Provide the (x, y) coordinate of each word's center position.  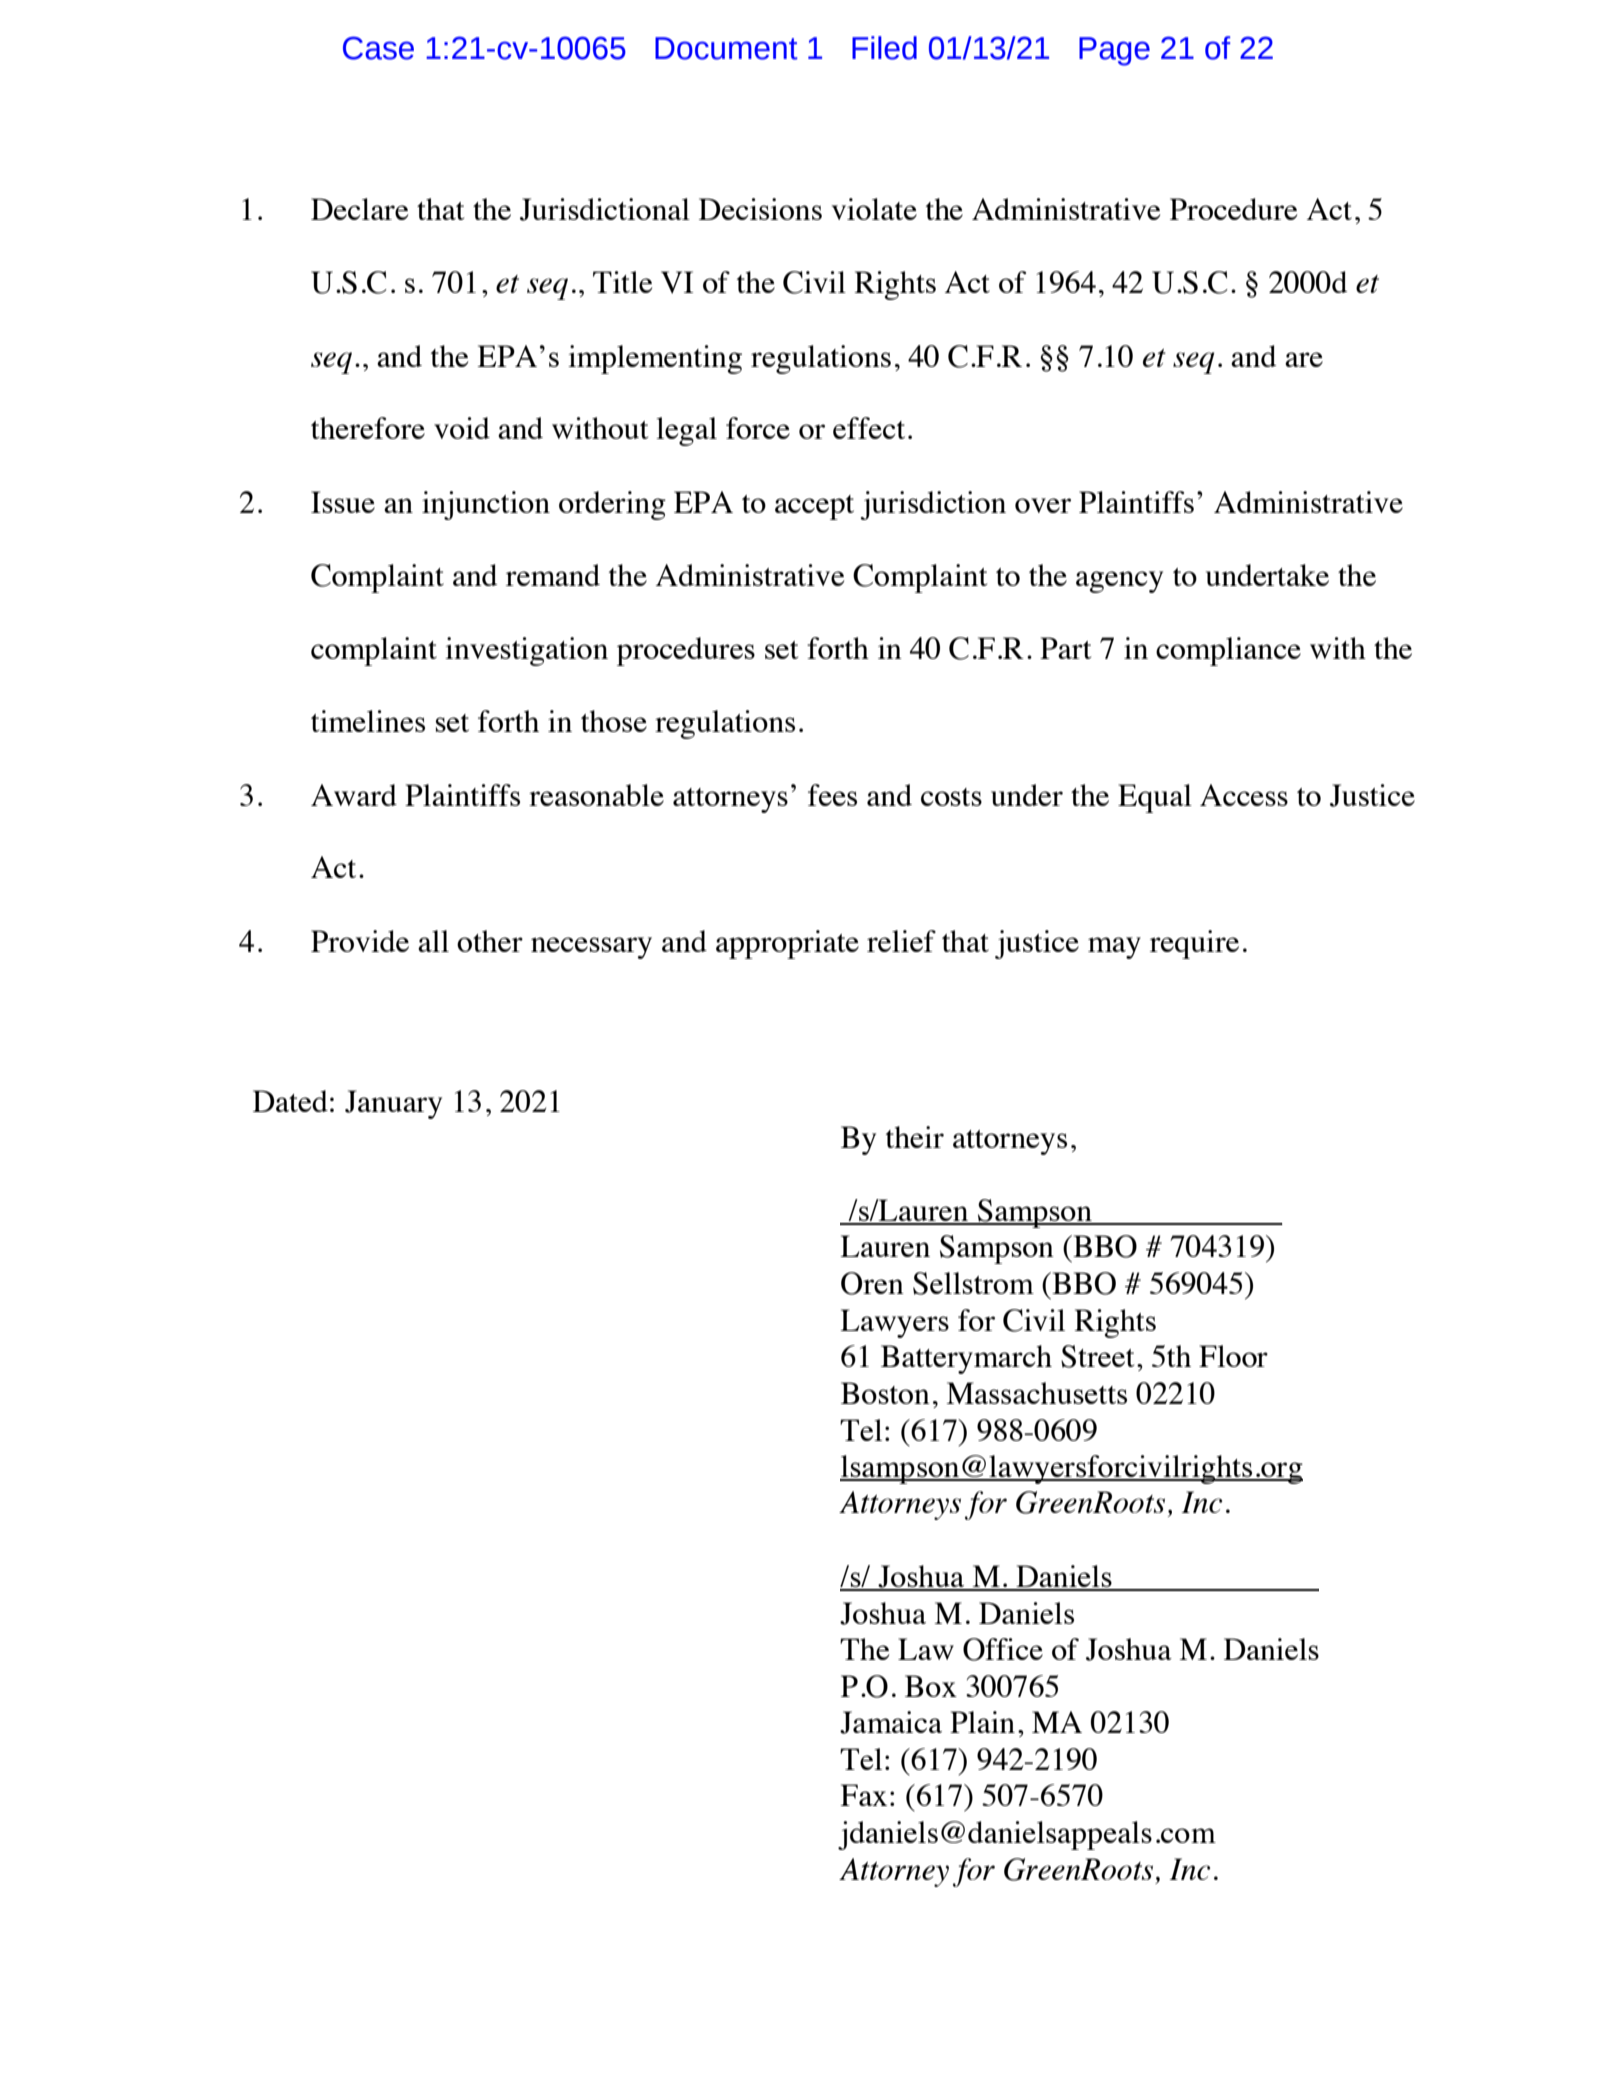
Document (726, 48)
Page (1114, 51)
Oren (872, 1283)
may (1114, 948)
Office (1003, 1649)
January (393, 1104)
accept (814, 507)
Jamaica (891, 1722)
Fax (863, 1795)
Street (1097, 1356)
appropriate (787, 944)
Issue (343, 502)
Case (378, 48)
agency (1119, 582)
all (433, 941)
